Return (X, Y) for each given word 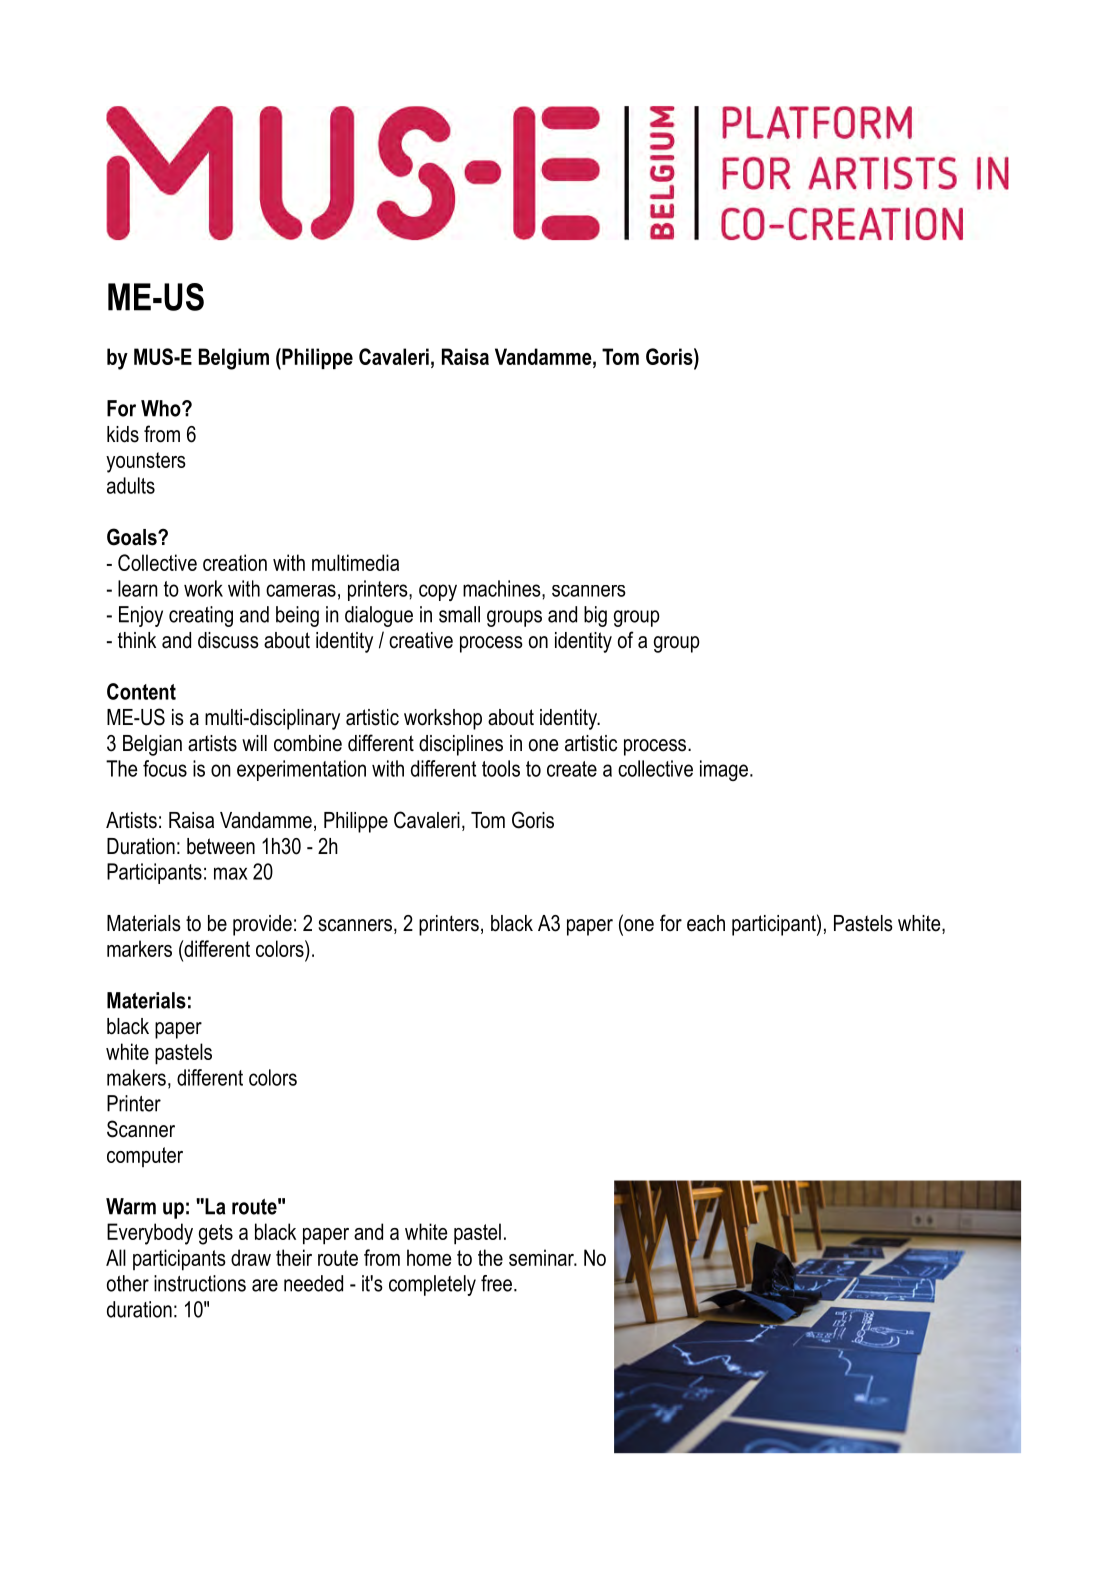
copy (438, 592)
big (595, 616)
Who (162, 408)
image (724, 770)
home (429, 1257)
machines (503, 588)
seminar (542, 1257)
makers (136, 1077)
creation (235, 562)
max (231, 873)
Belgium (234, 359)
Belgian (152, 745)
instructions (200, 1283)
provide (262, 925)
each (706, 923)
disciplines (461, 745)
